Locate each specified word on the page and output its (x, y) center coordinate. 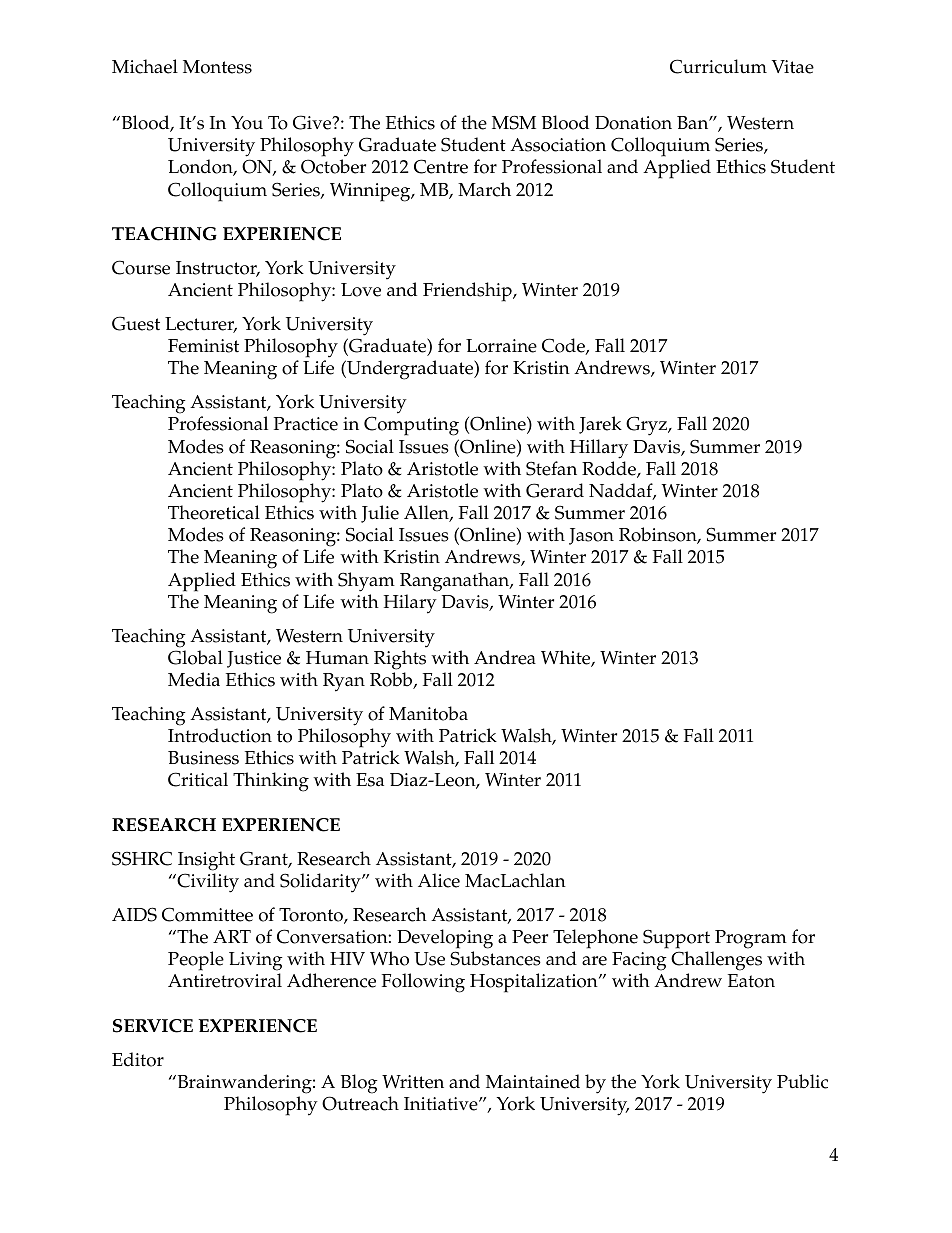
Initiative (442, 1104)
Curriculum (718, 66)
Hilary (410, 604)
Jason (591, 536)
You (247, 123)
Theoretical (214, 512)
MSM (514, 122)
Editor (138, 1059)
